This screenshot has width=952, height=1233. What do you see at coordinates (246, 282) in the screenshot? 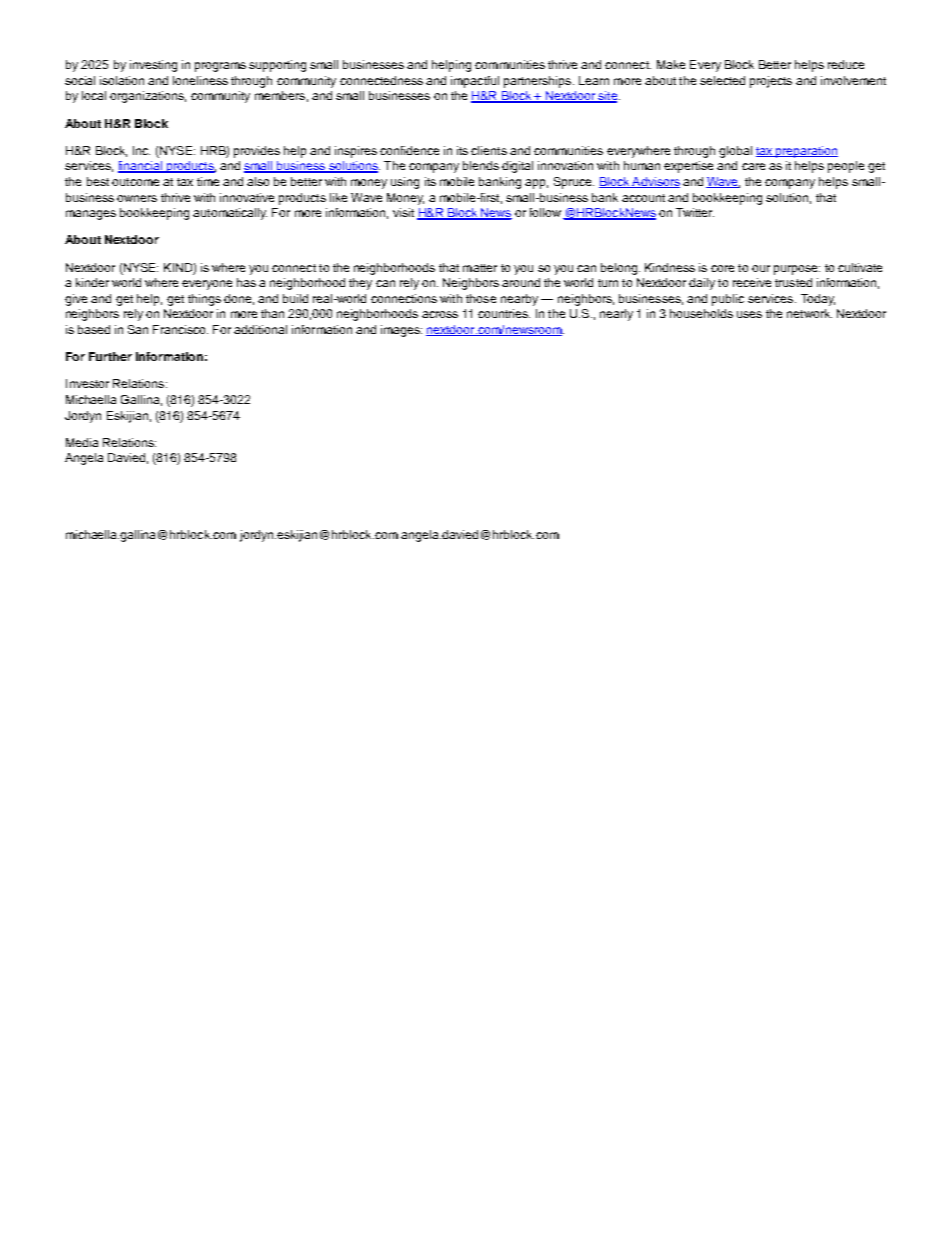
I see `has` at bounding box center [246, 282].
